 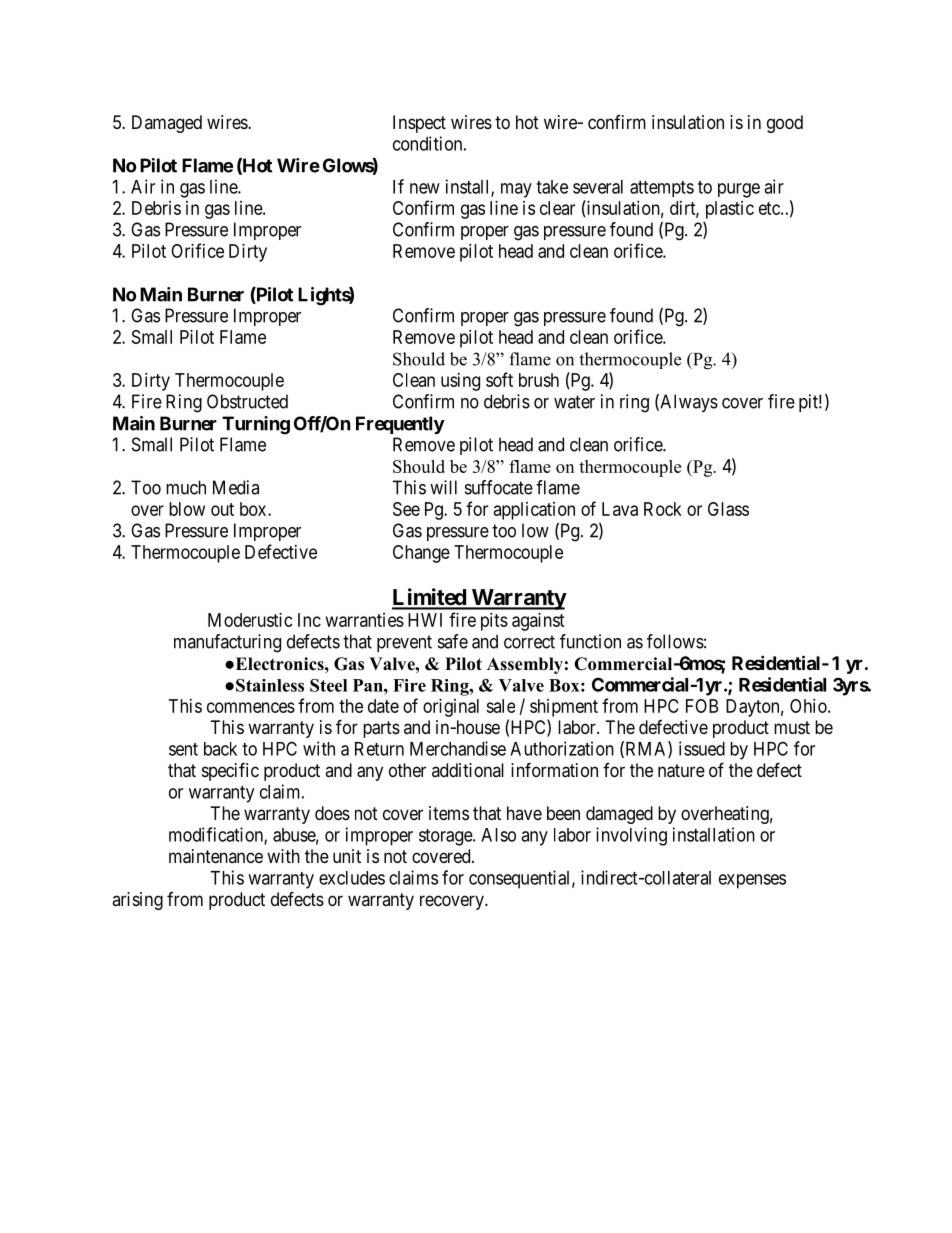 I want to click on purge, so click(x=739, y=190).
